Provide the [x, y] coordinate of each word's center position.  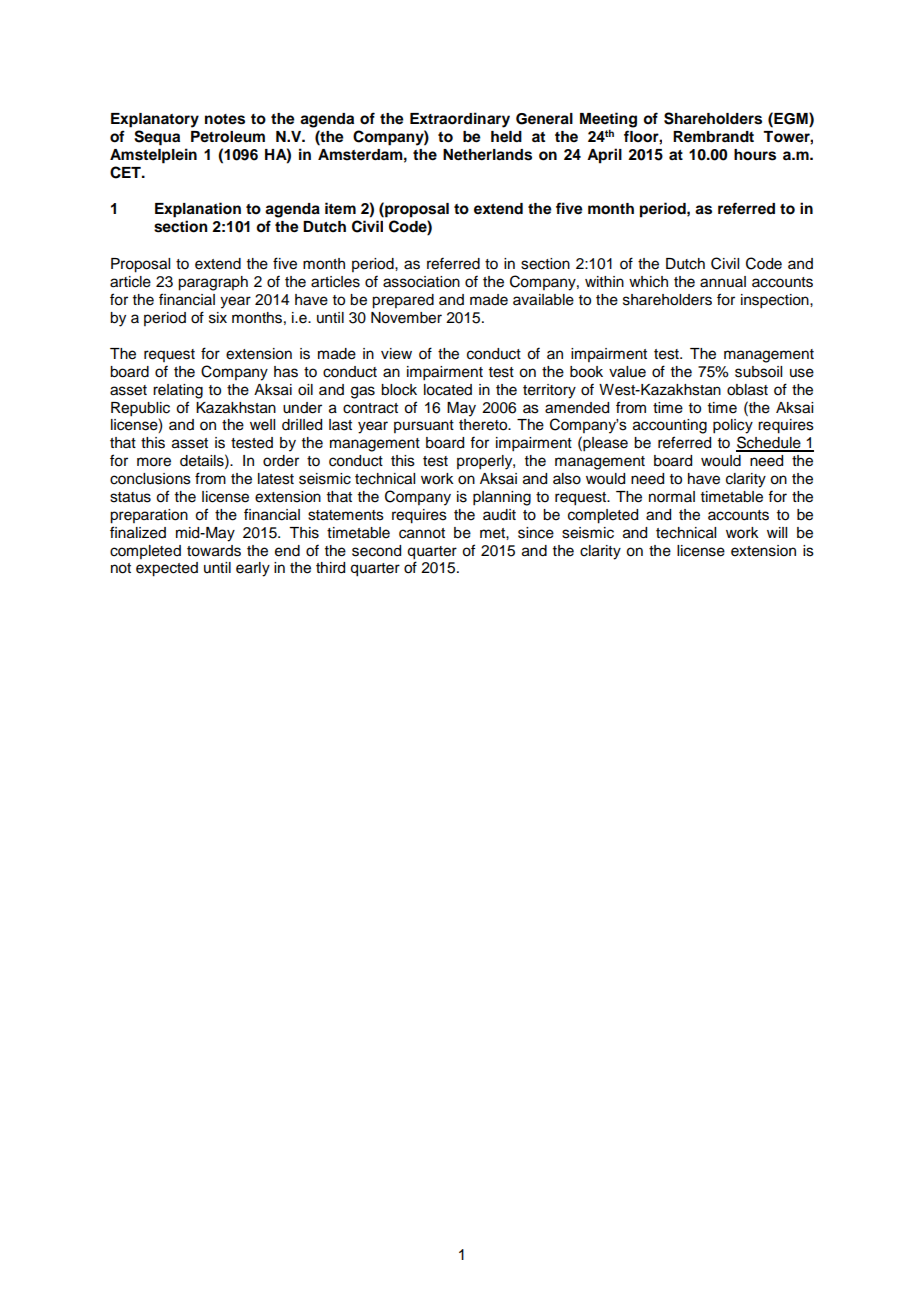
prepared [403, 301]
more [154, 462]
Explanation [198, 210]
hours [755, 155]
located [448, 390]
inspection [776, 301]
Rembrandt [713, 137]
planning [502, 498]
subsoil [758, 372]
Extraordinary [460, 120]
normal [672, 497]
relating [178, 391]
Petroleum [228, 137]
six [218, 318]
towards [214, 551]
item [340, 208]
